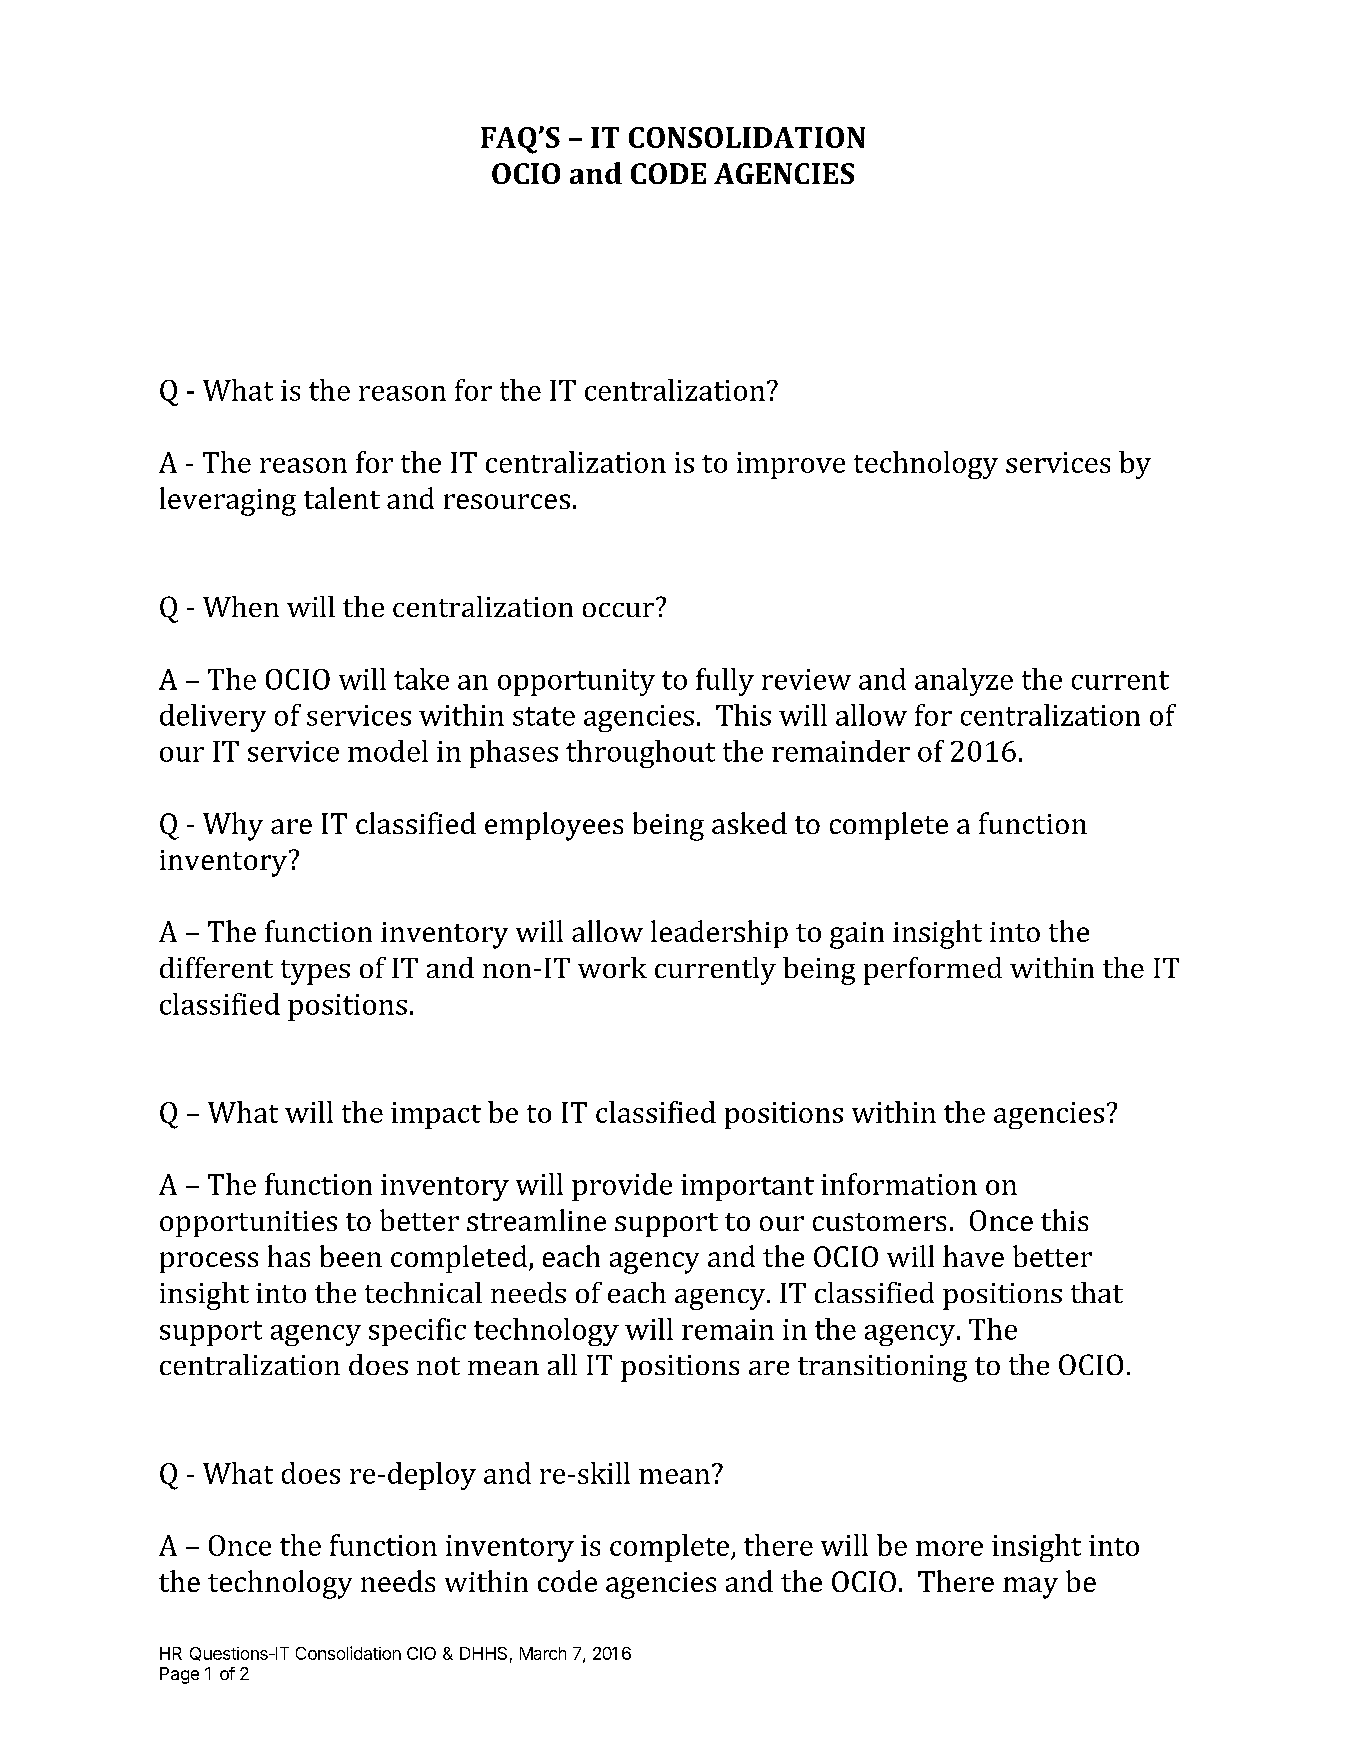 Image resolution: width=1346 pixels, height=1742 pixels. What do you see at coordinates (315, 972) in the image?
I see `types` at bounding box center [315, 972].
